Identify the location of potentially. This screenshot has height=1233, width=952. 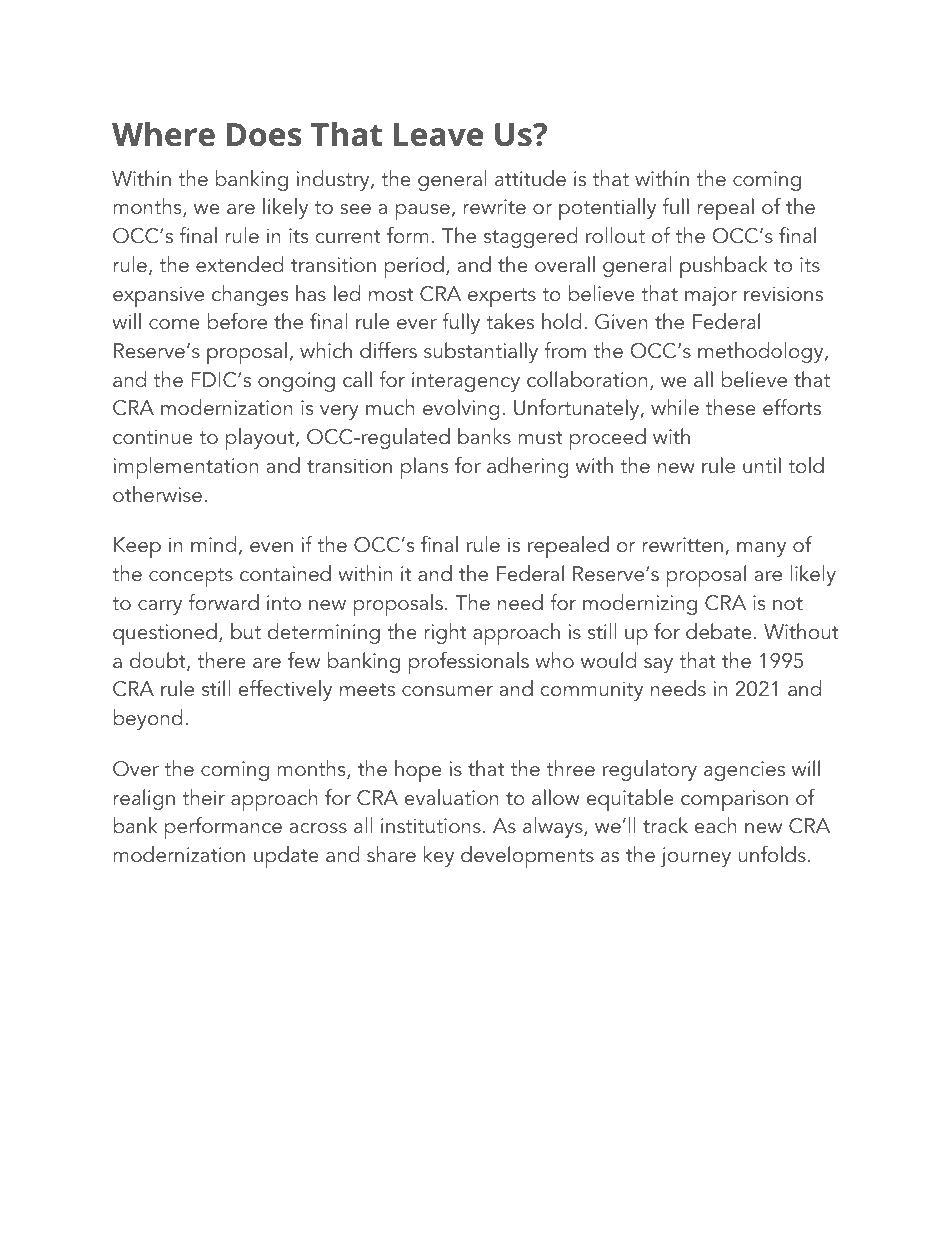
(607, 209).
